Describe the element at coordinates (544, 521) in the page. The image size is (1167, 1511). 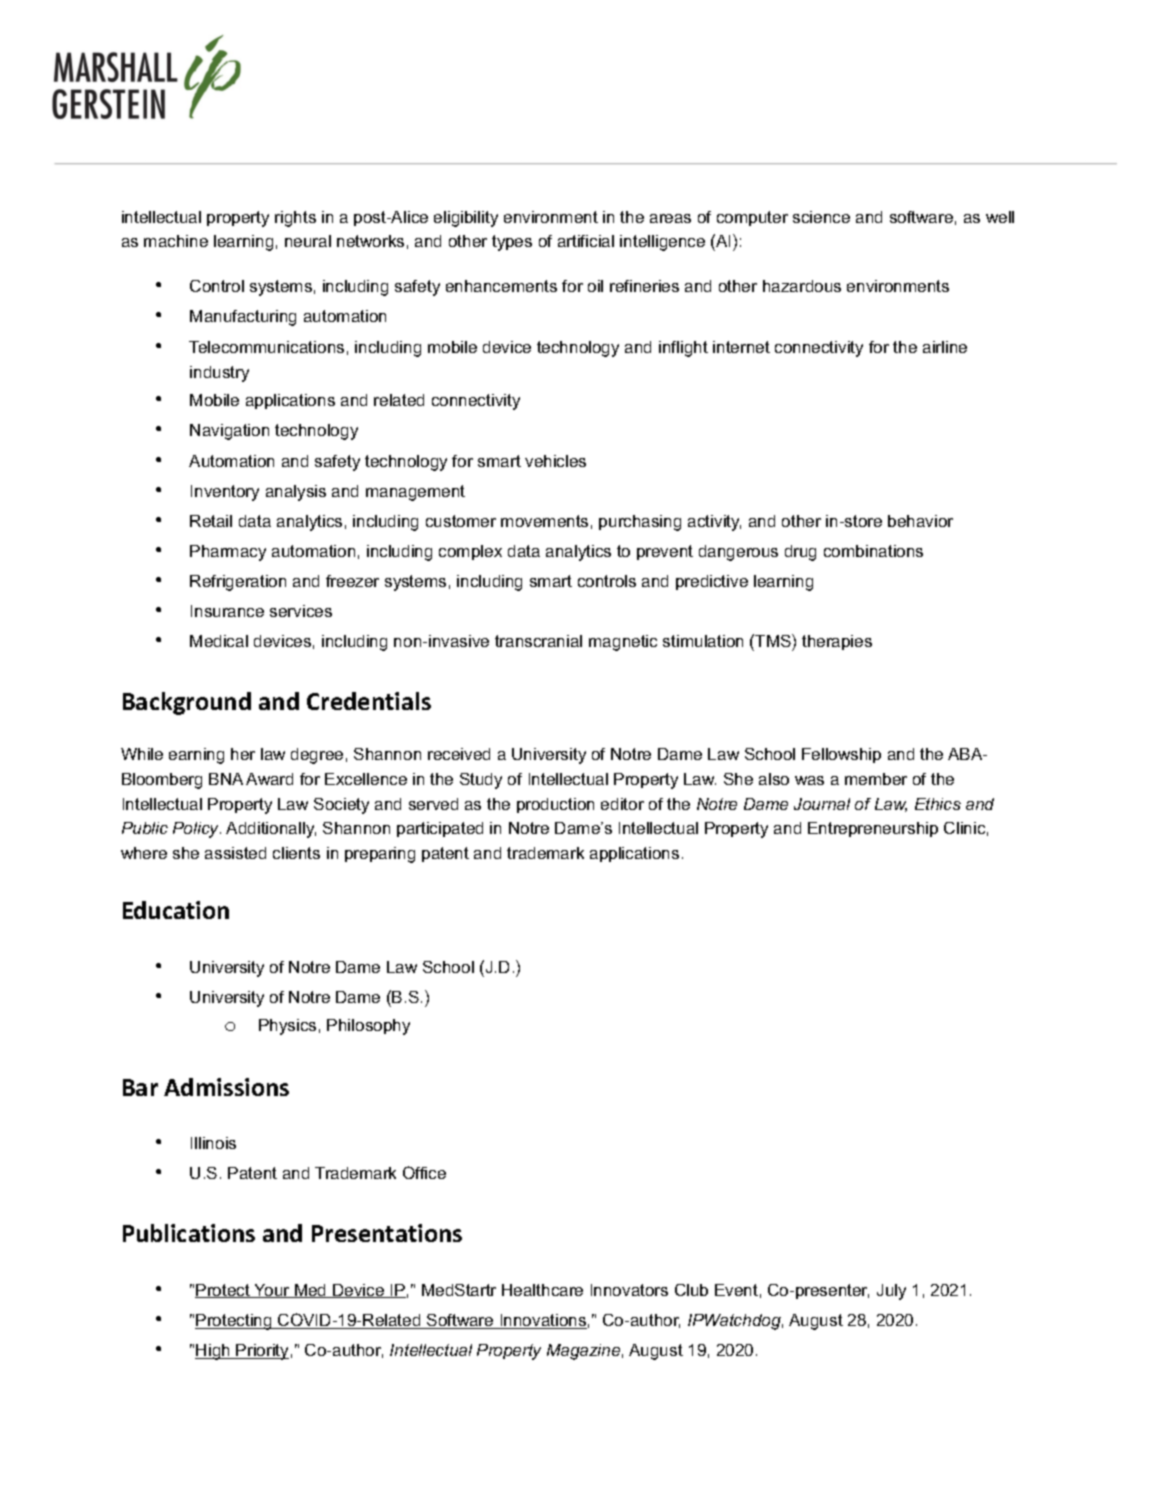
I see `movements` at that location.
